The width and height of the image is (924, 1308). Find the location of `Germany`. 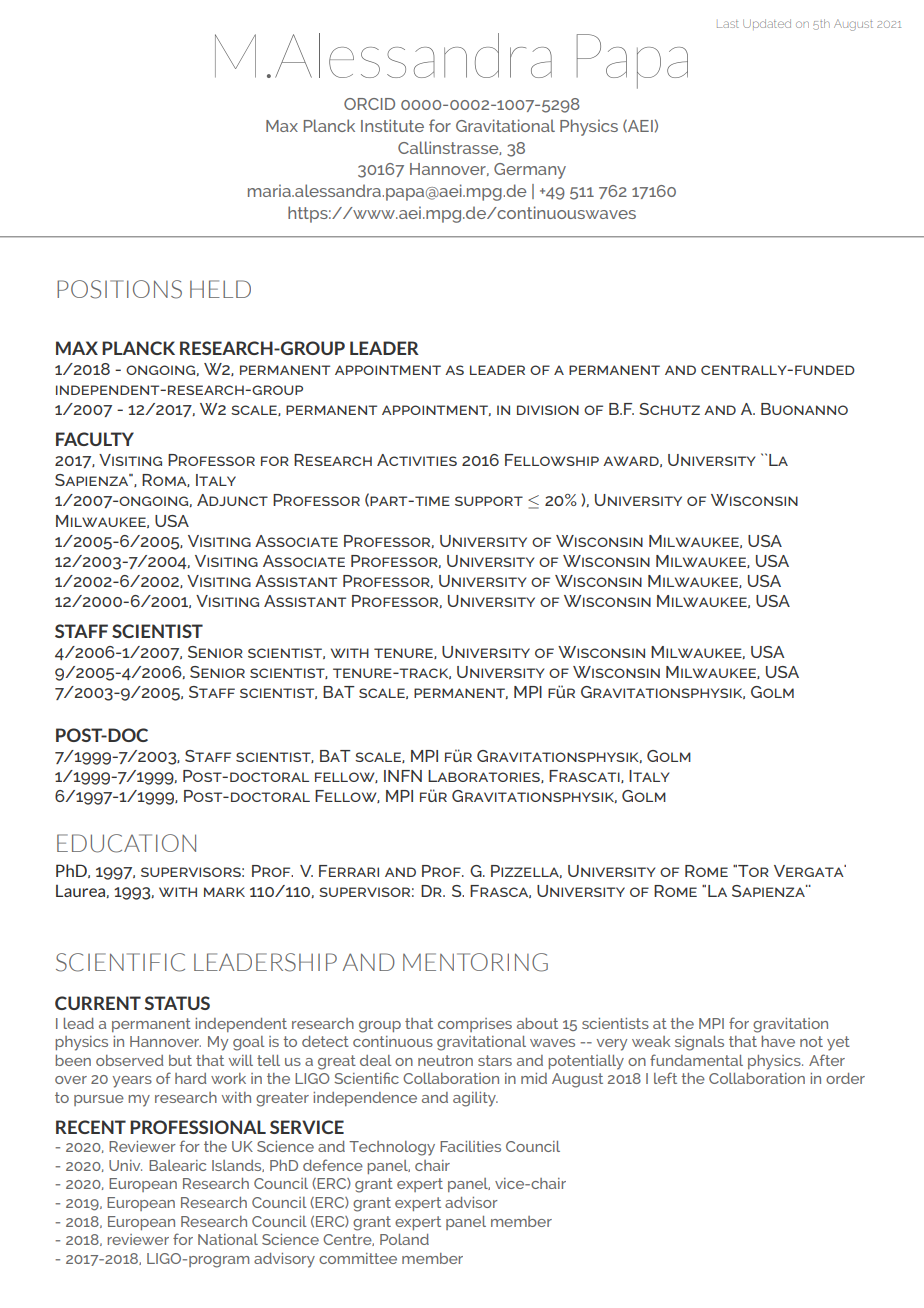

Germany is located at coordinates (530, 171).
